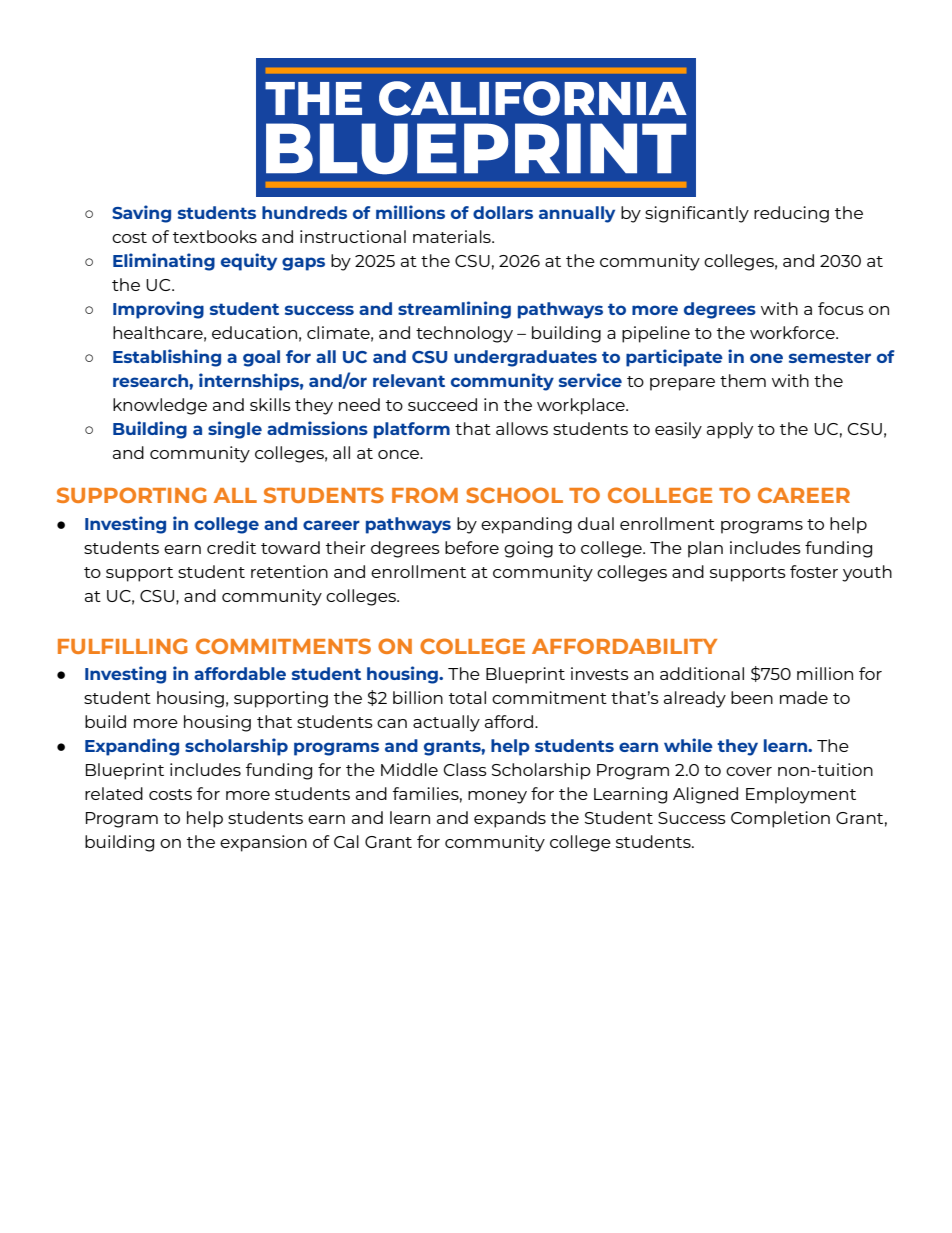 Image resolution: width=952 pixels, height=1233 pixels. I want to click on FULFILLING, so click(122, 646).
